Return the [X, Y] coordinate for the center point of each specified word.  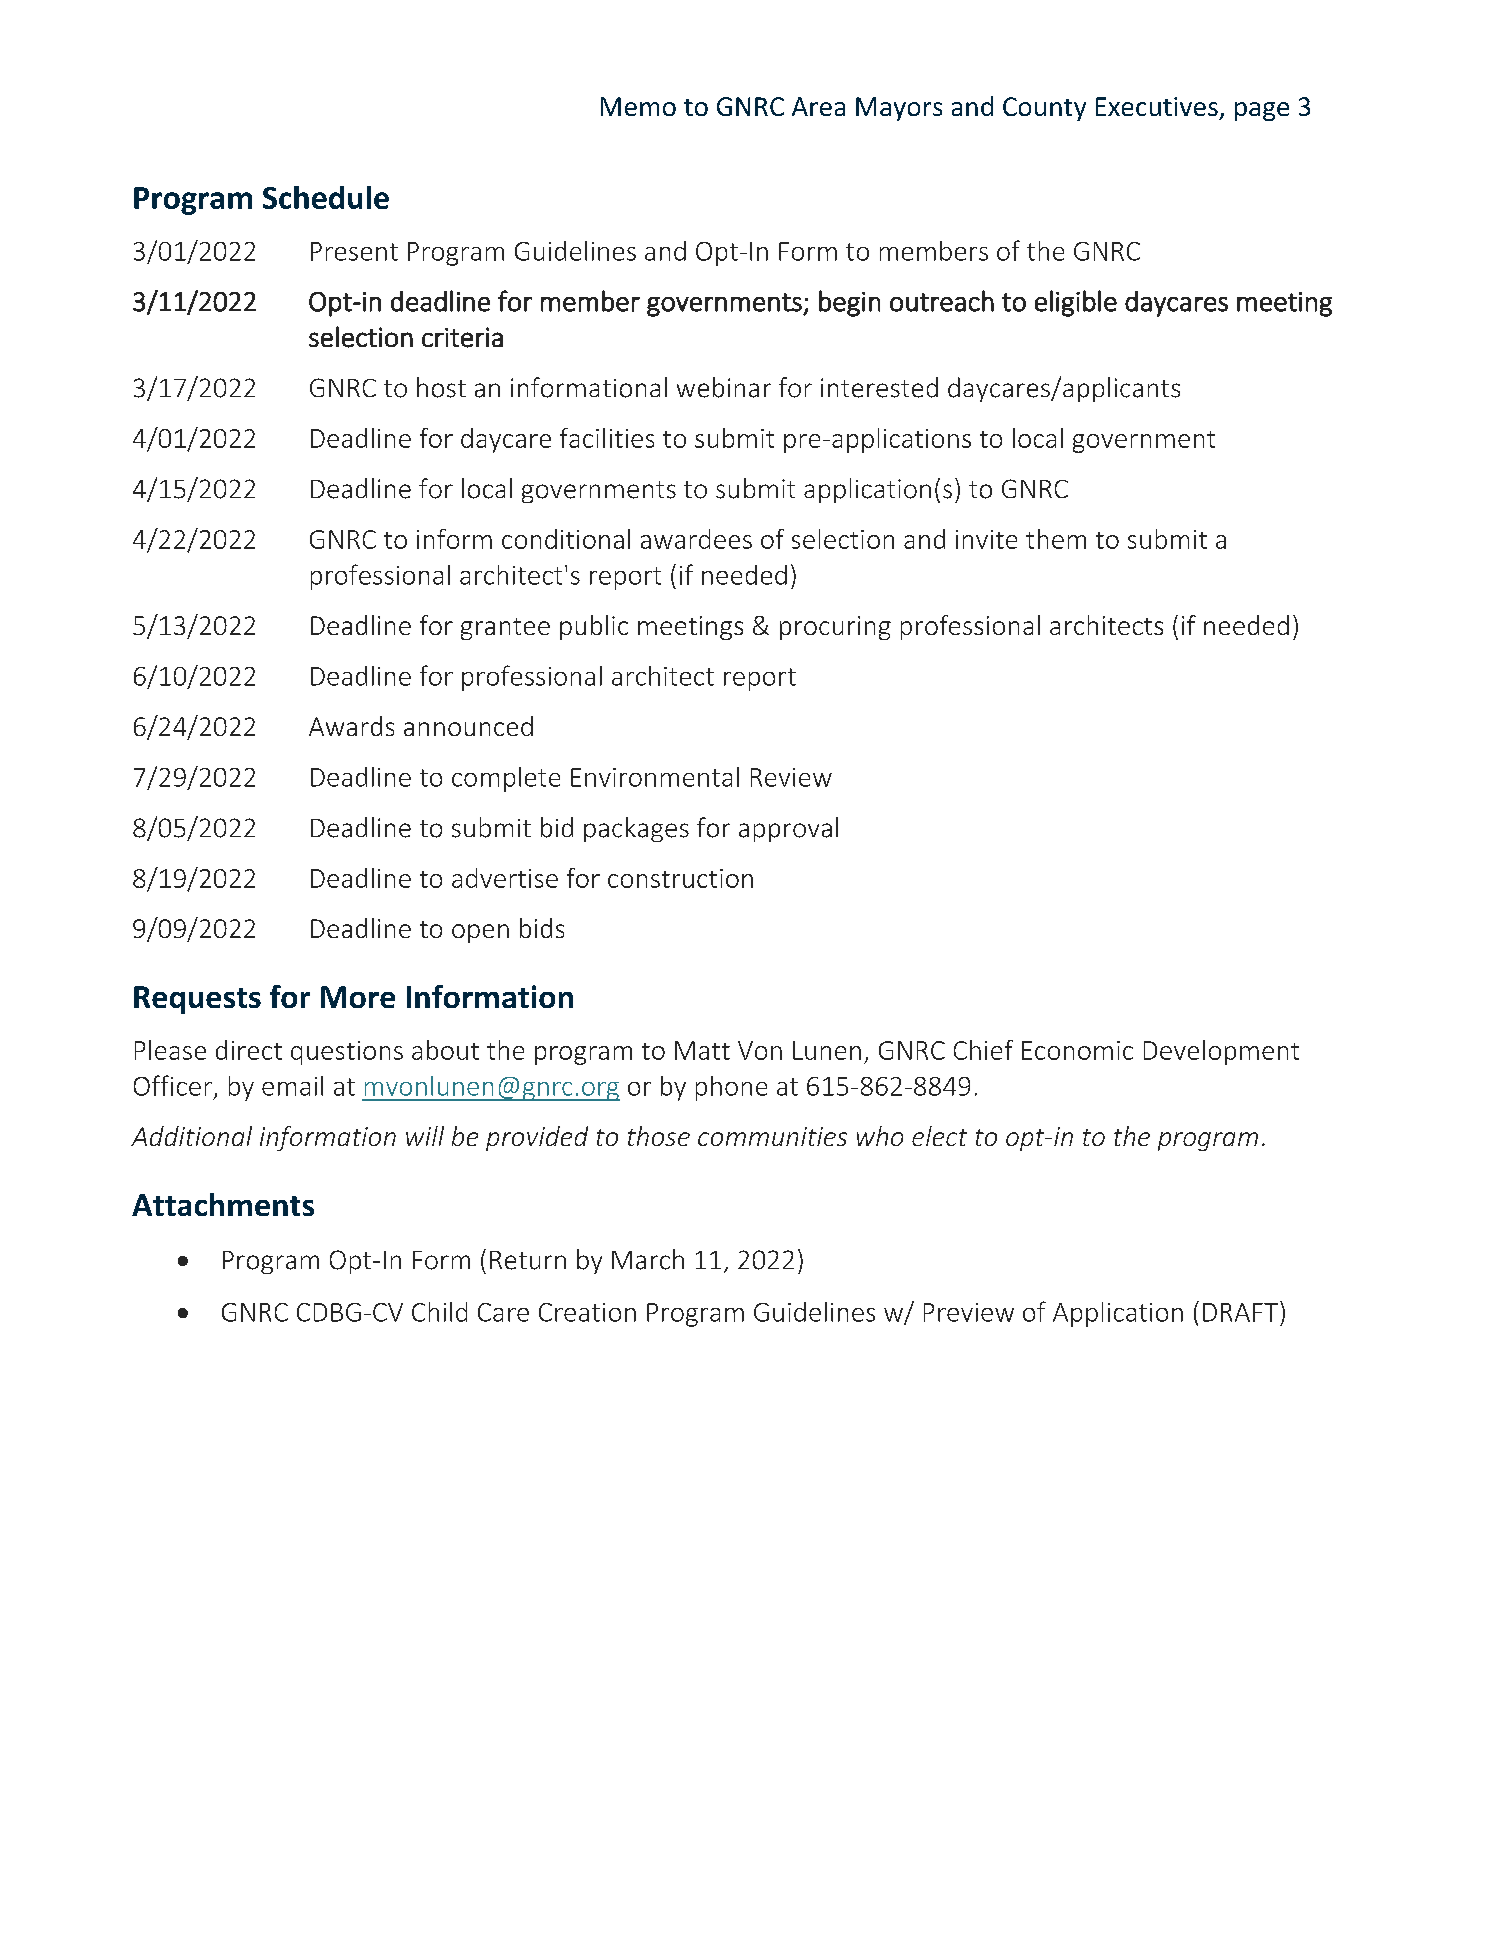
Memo [638, 106]
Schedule [326, 197]
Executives [1157, 106]
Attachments [223, 1204]
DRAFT [1240, 1312]
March [648, 1259]
